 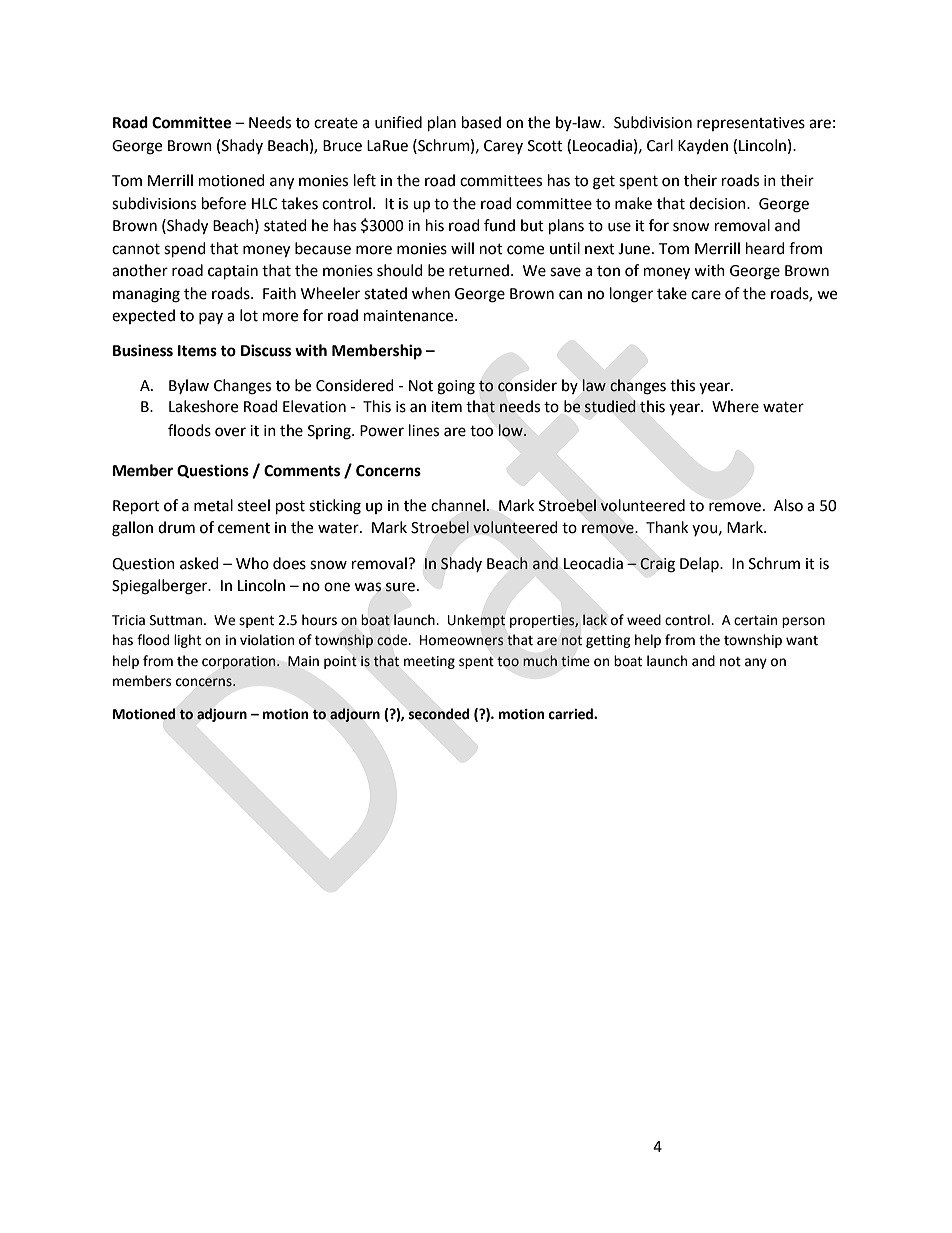 What do you see at coordinates (481, 122) in the document?
I see `based` at bounding box center [481, 122].
